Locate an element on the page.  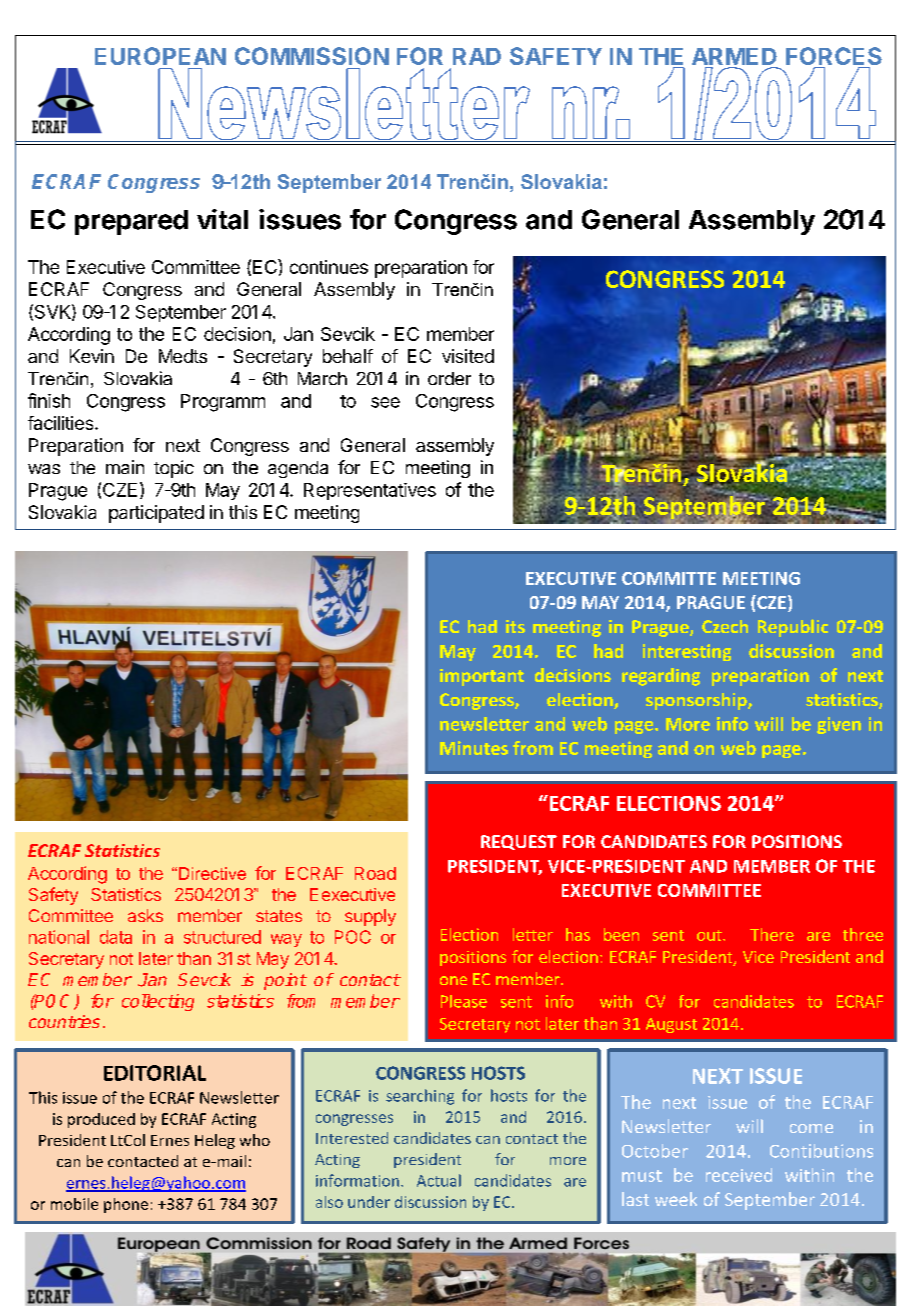
There is located at coordinates (772, 934).
